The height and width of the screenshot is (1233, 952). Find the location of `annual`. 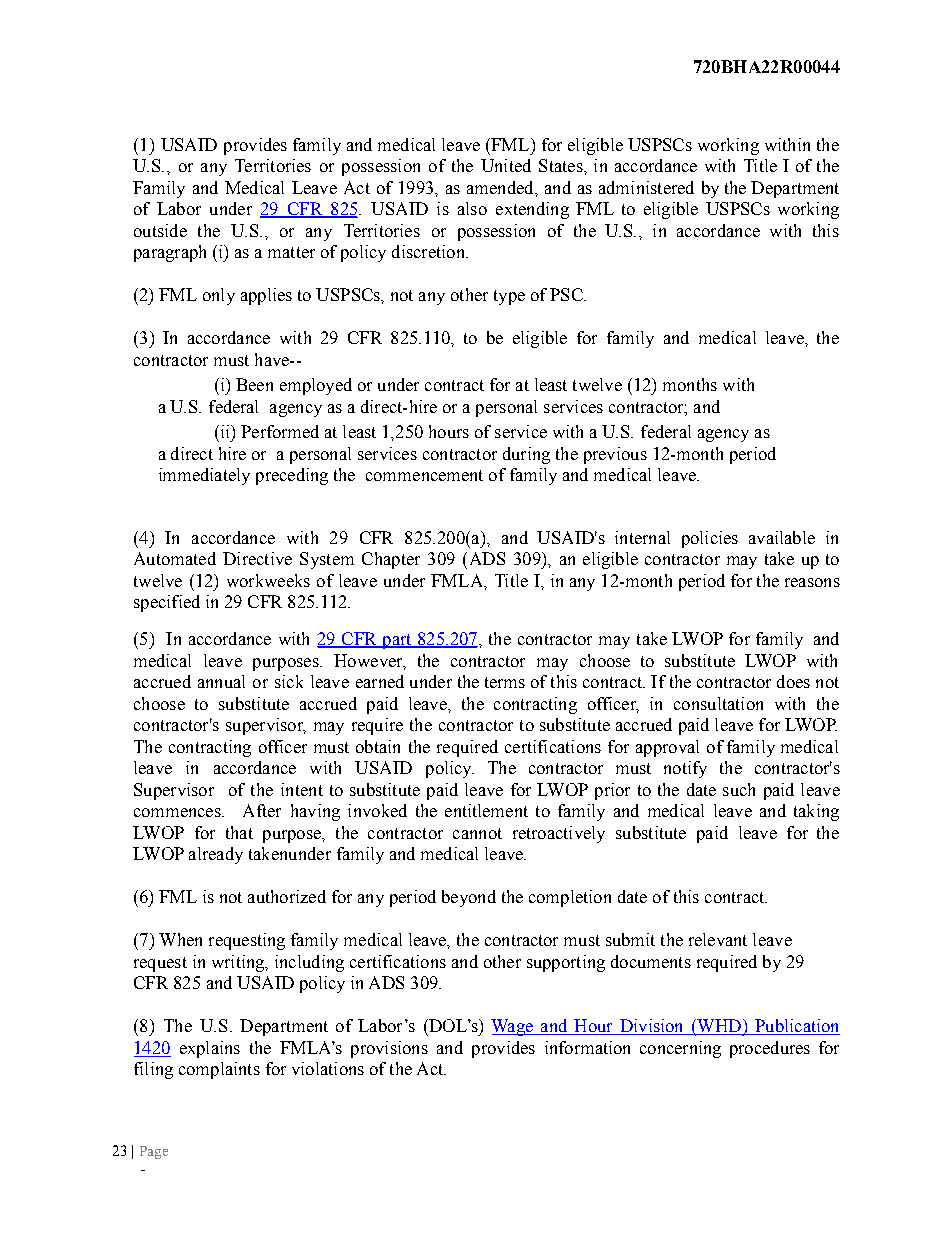

annual is located at coordinates (221, 681).
